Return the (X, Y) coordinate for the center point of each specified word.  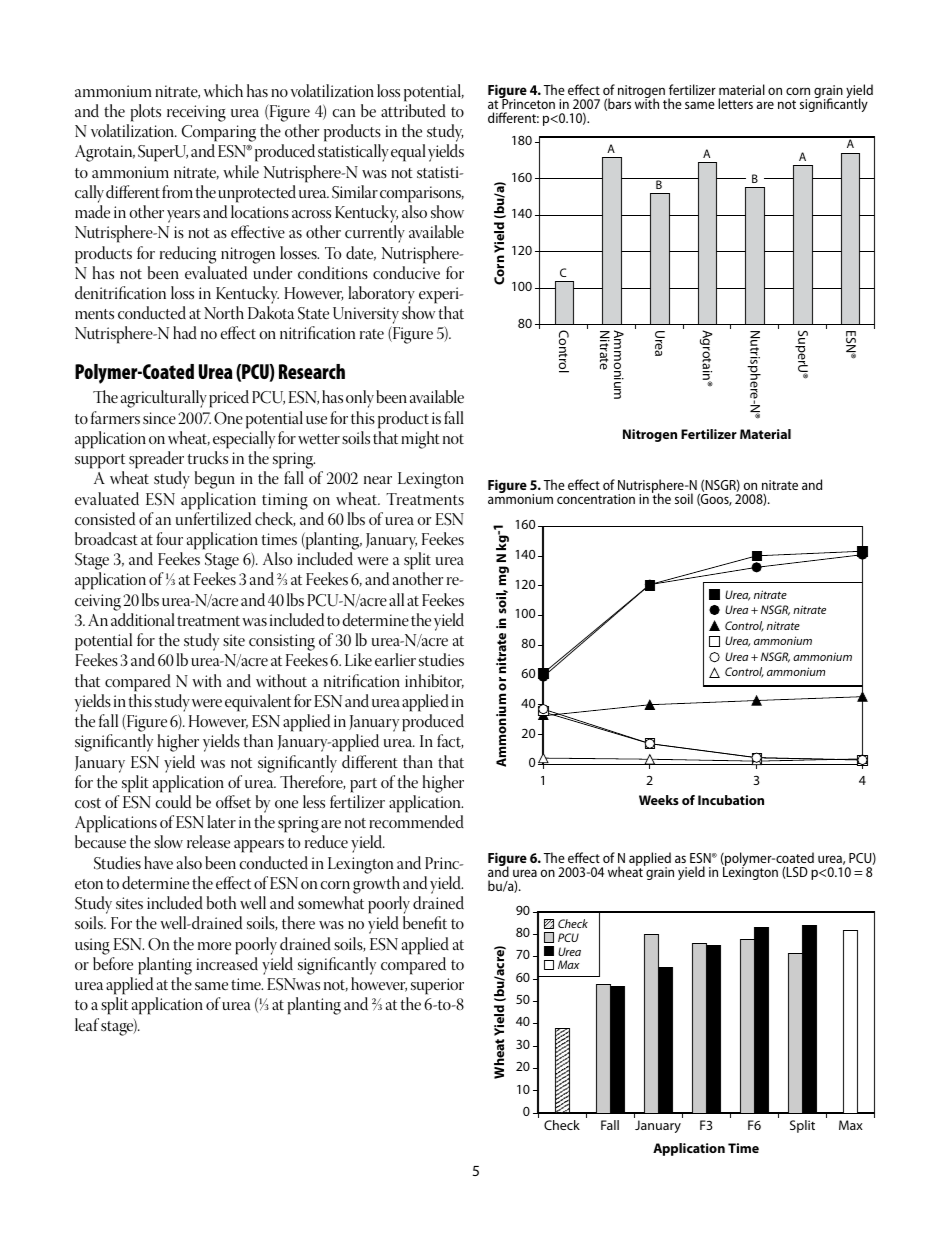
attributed (413, 110)
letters (735, 103)
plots (146, 113)
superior (437, 986)
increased (227, 963)
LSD (796, 873)
